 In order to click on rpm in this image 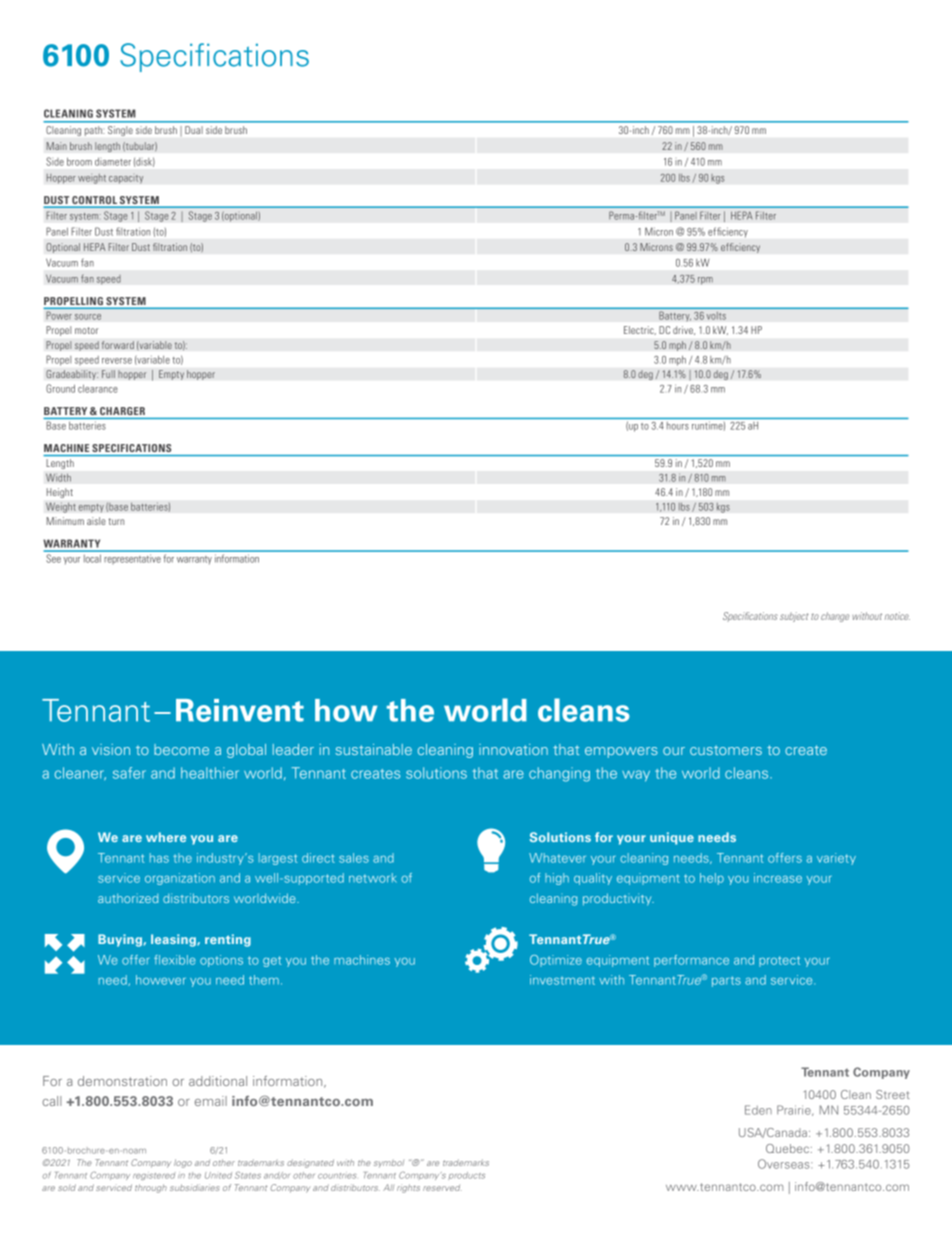, I will do `click(705, 281)`.
